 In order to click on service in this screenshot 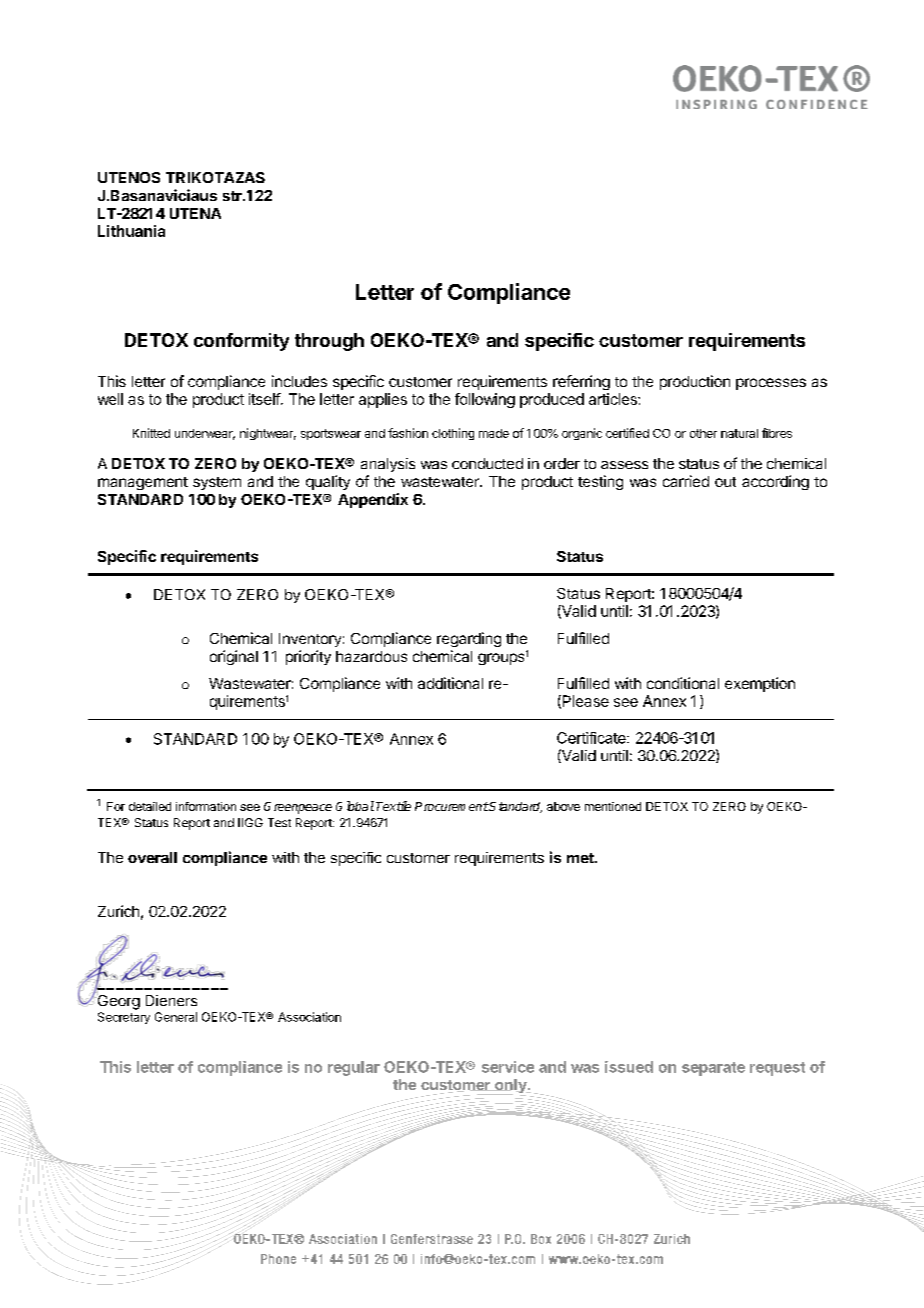, I will do `click(508, 1067)`.
